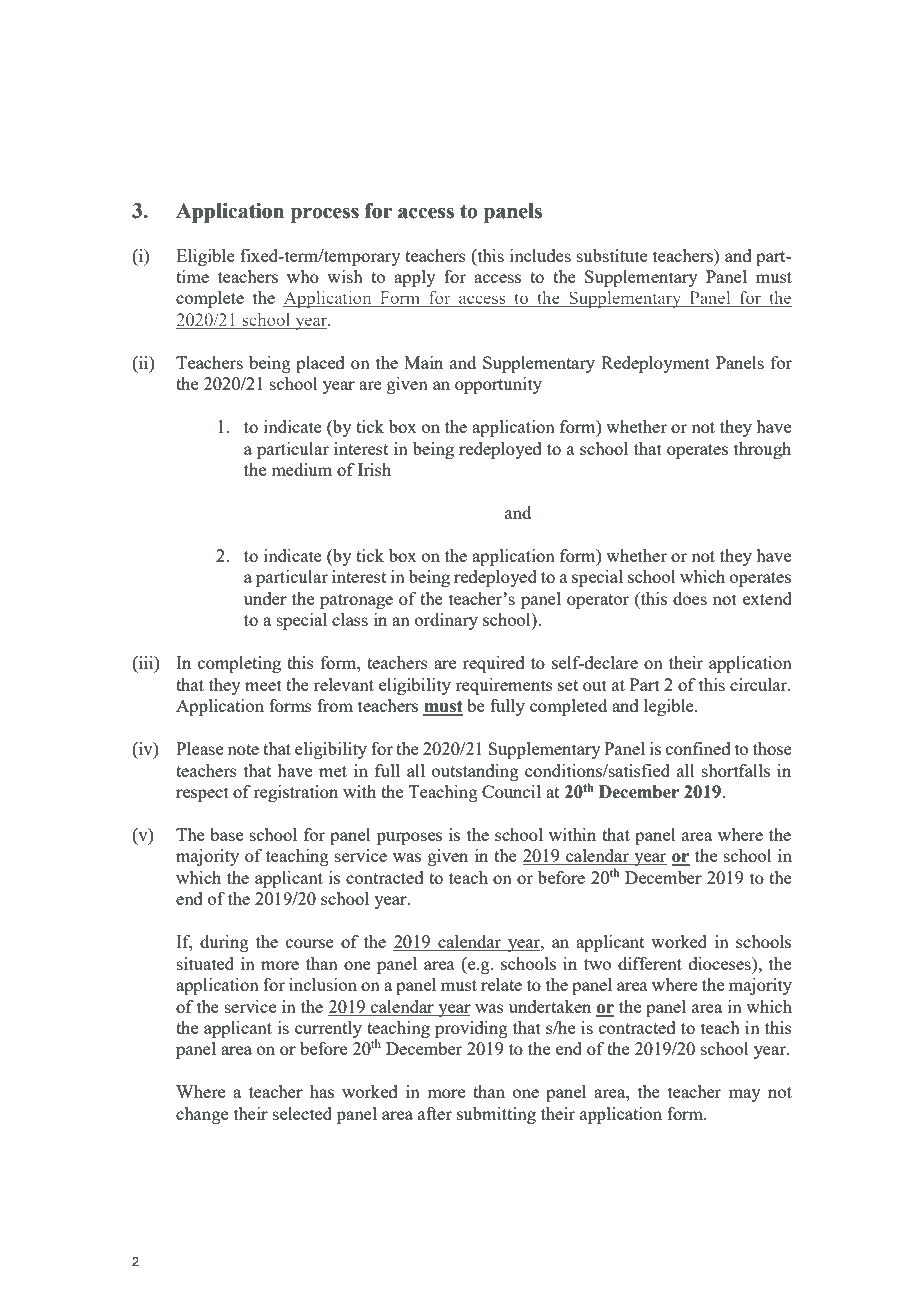 The width and height of the screenshot is (924, 1309). What do you see at coordinates (301, 469) in the screenshot?
I see `medium` at bounding box center [301, 469].
